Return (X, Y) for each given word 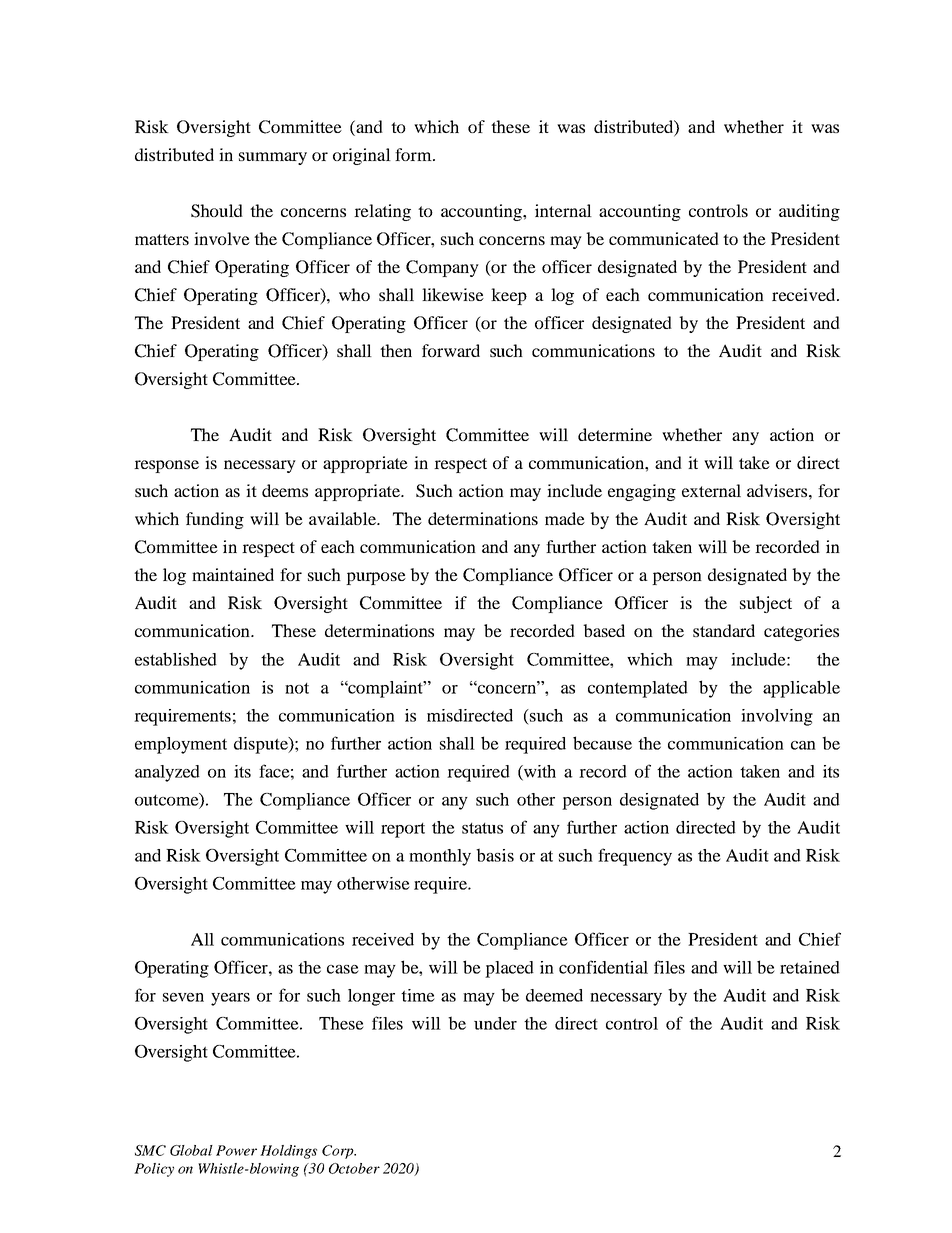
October (354, 1168)
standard (724, 630)
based (604, 630)
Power (236, 1150)
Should (217, 211)
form (414, 154)
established (176, 659)
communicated (664, 238)
